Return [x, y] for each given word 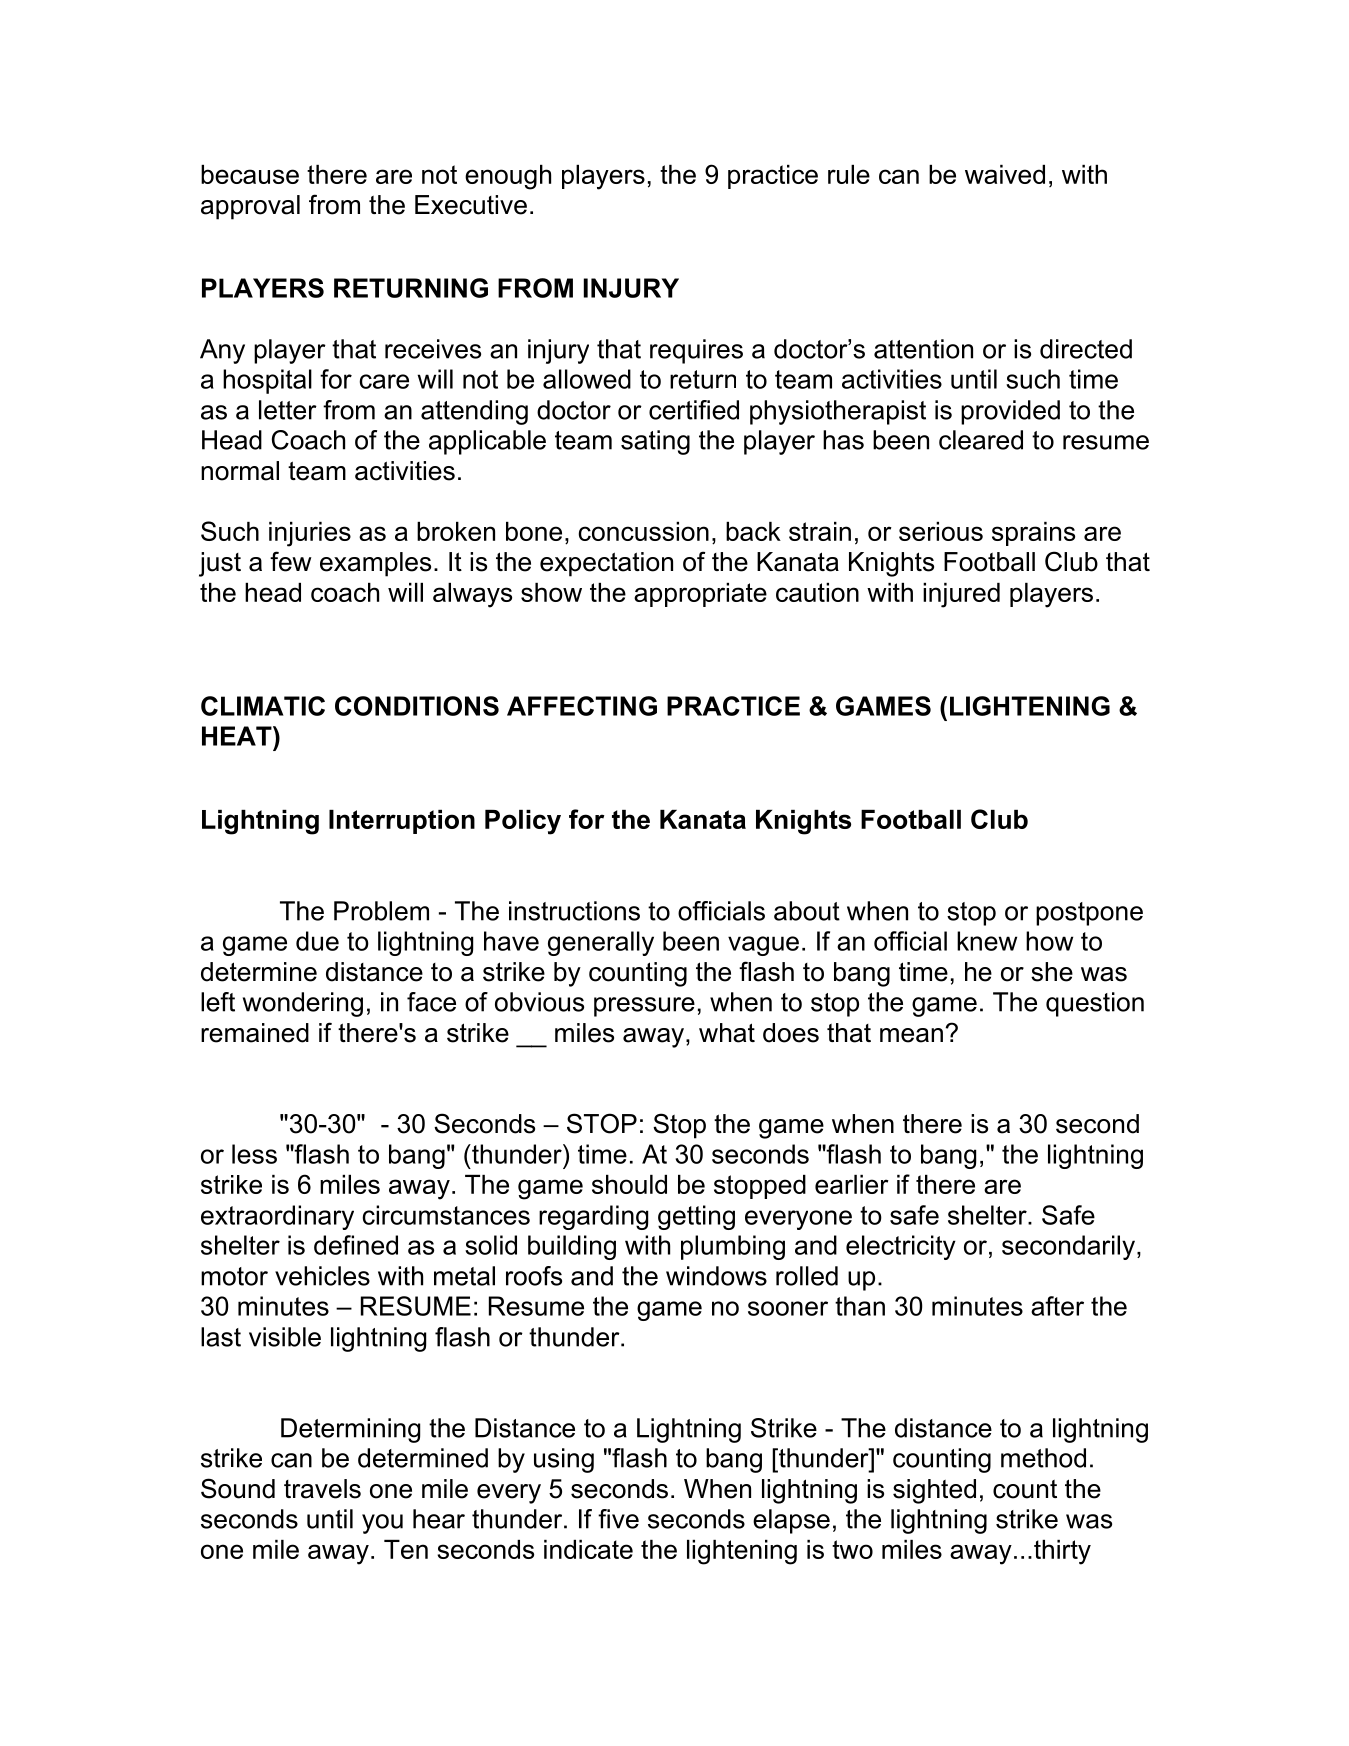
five [618, 1519]
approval [250, 207]
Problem [381, 911]
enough [508, 177]
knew [987, 941]
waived [1005, 174]
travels [322, 1489]
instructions [574, 911]
